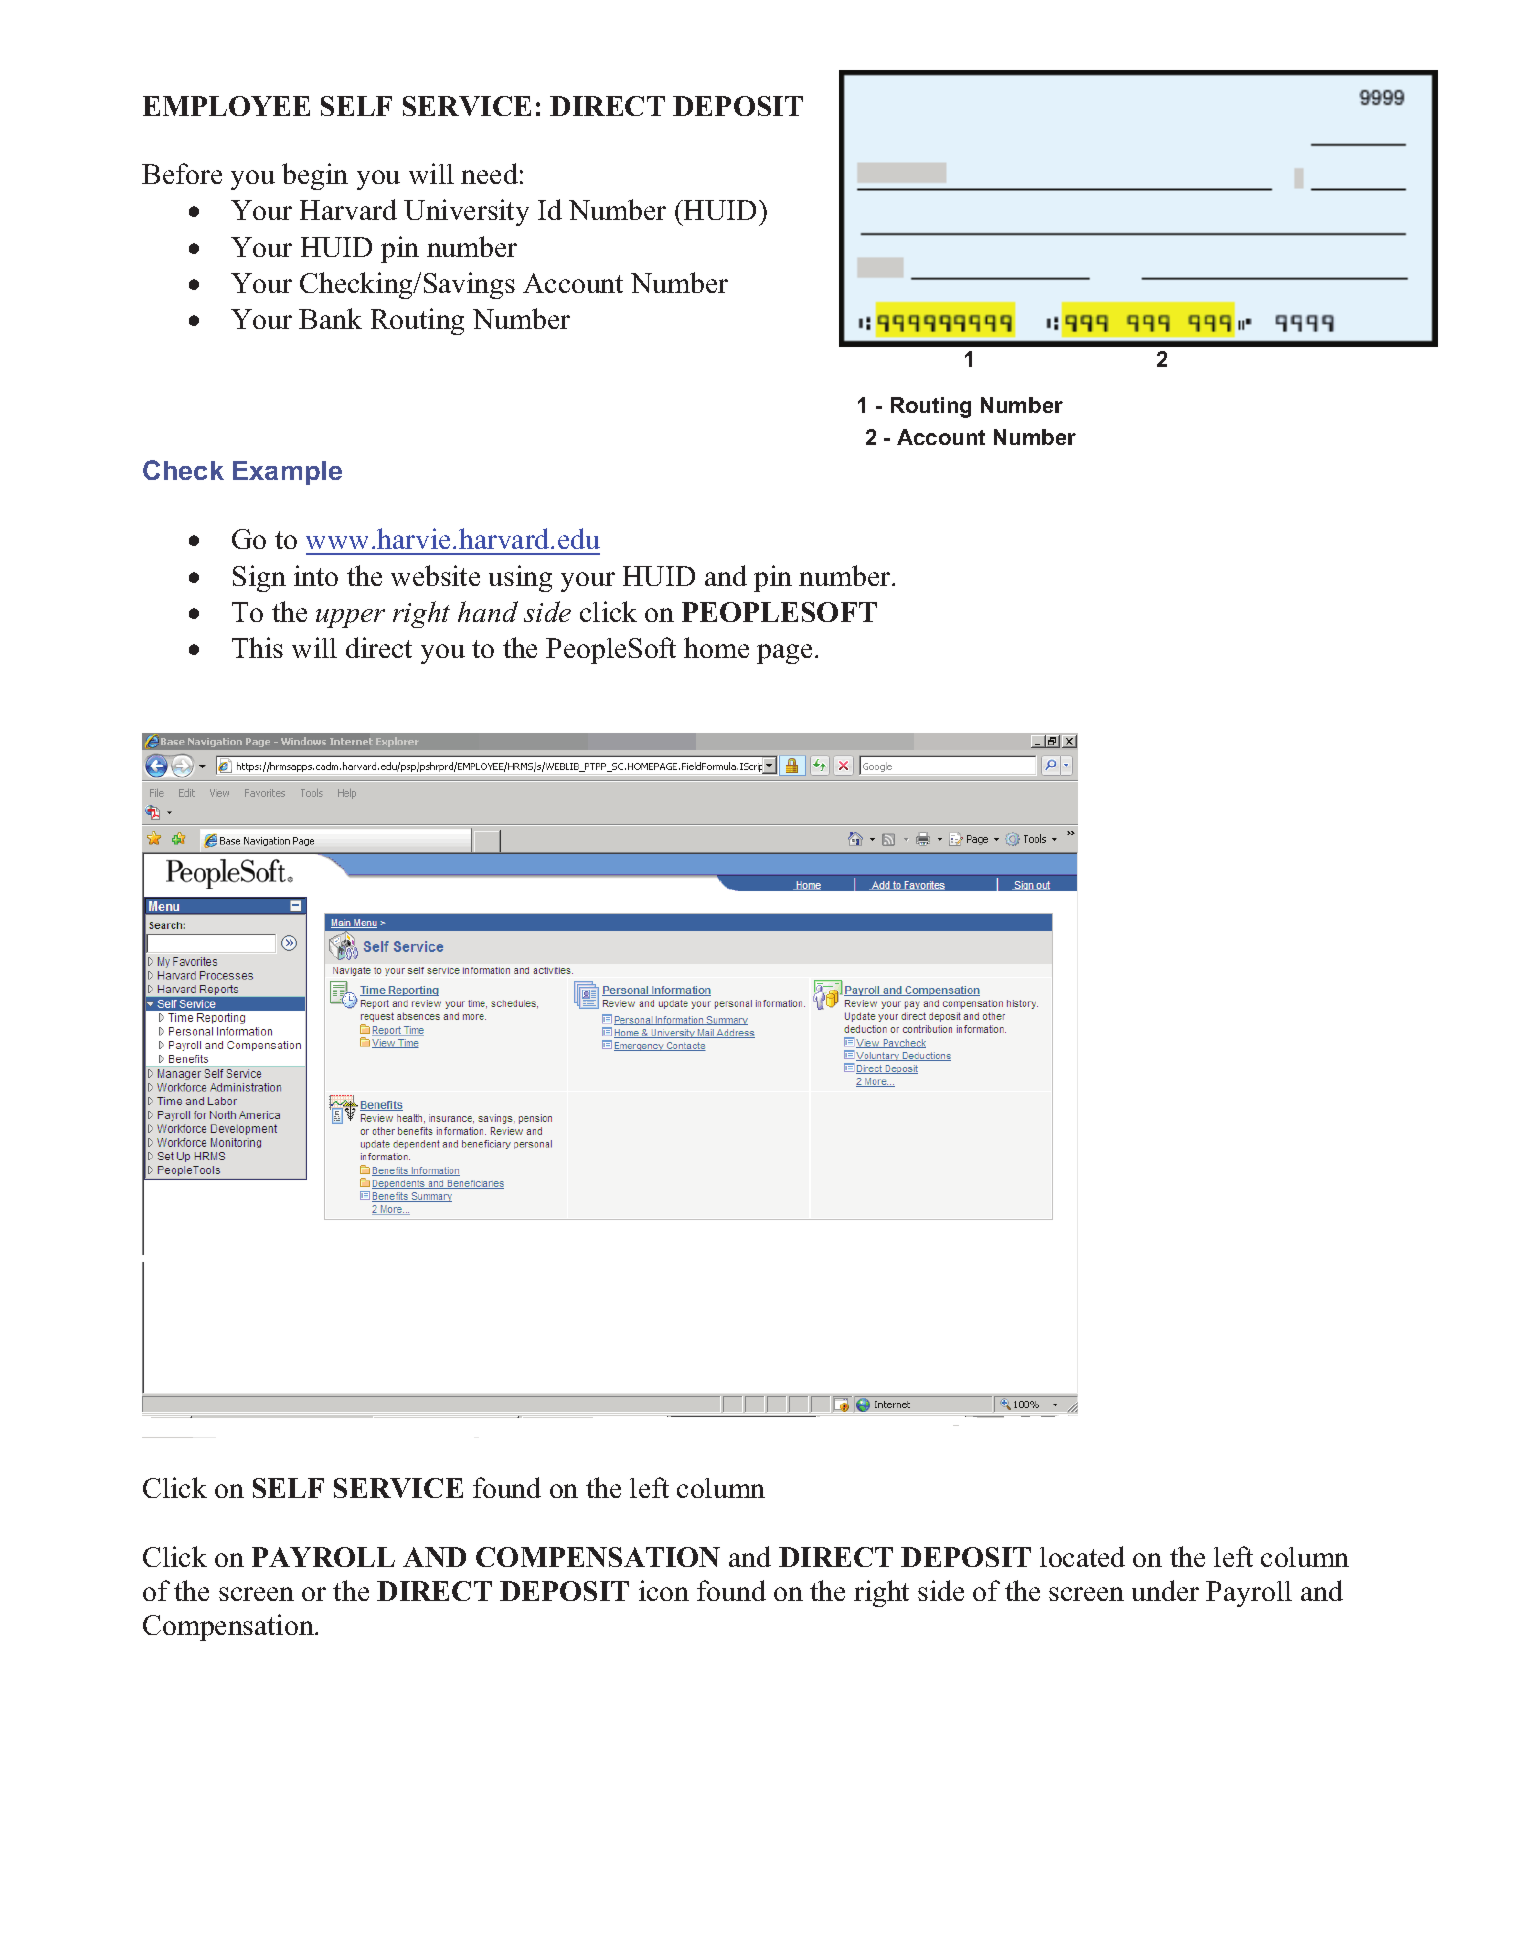 The width and height of the document is (1514, 1959). Describe the element at coordinates (350, 618) in the document. I see `upper` at that location.
